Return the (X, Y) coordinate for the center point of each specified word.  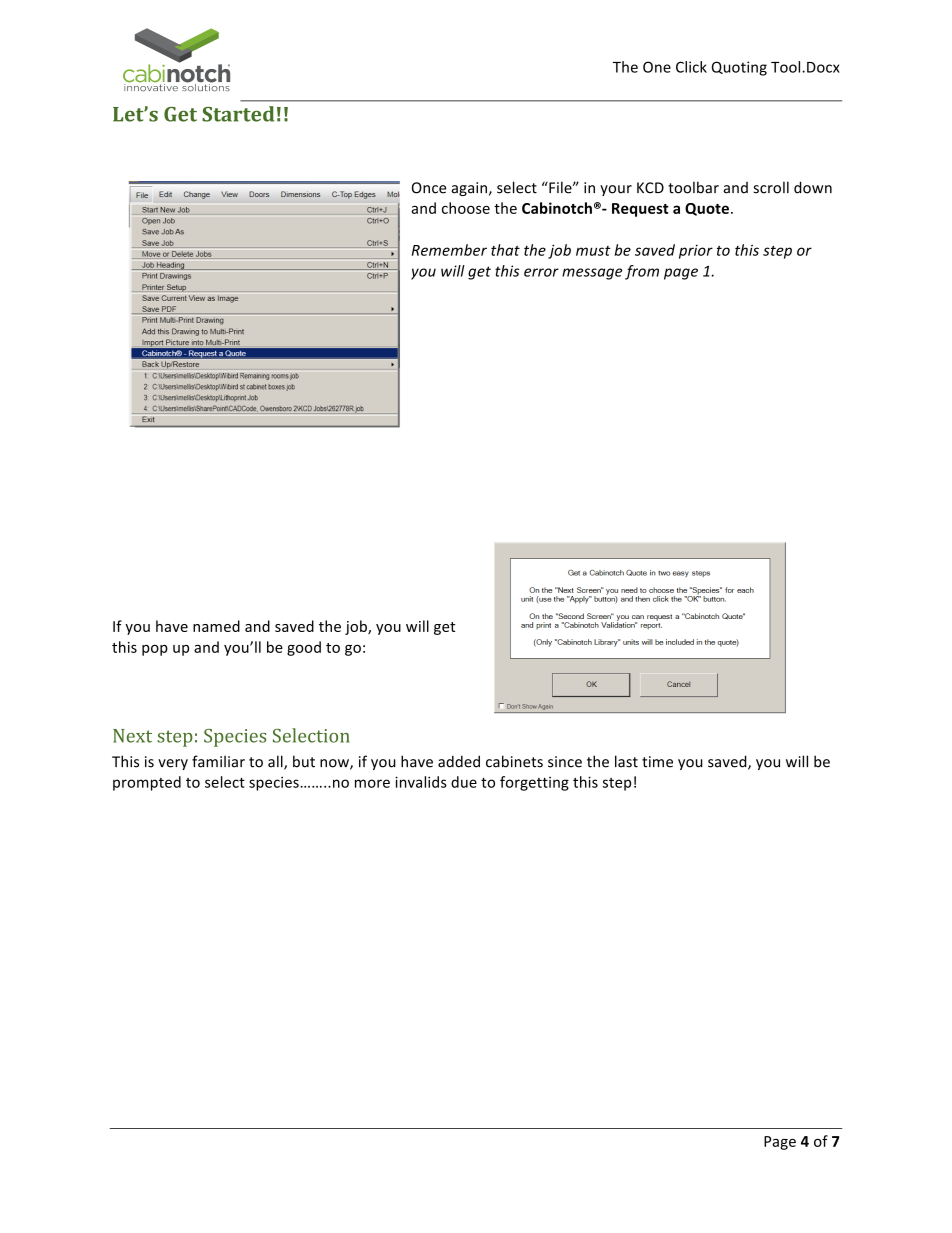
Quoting (739, 68)
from (642, 272)
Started (238, 114)
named (216, 626)
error (541, 272)
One (657, 67)
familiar (218, 761)
